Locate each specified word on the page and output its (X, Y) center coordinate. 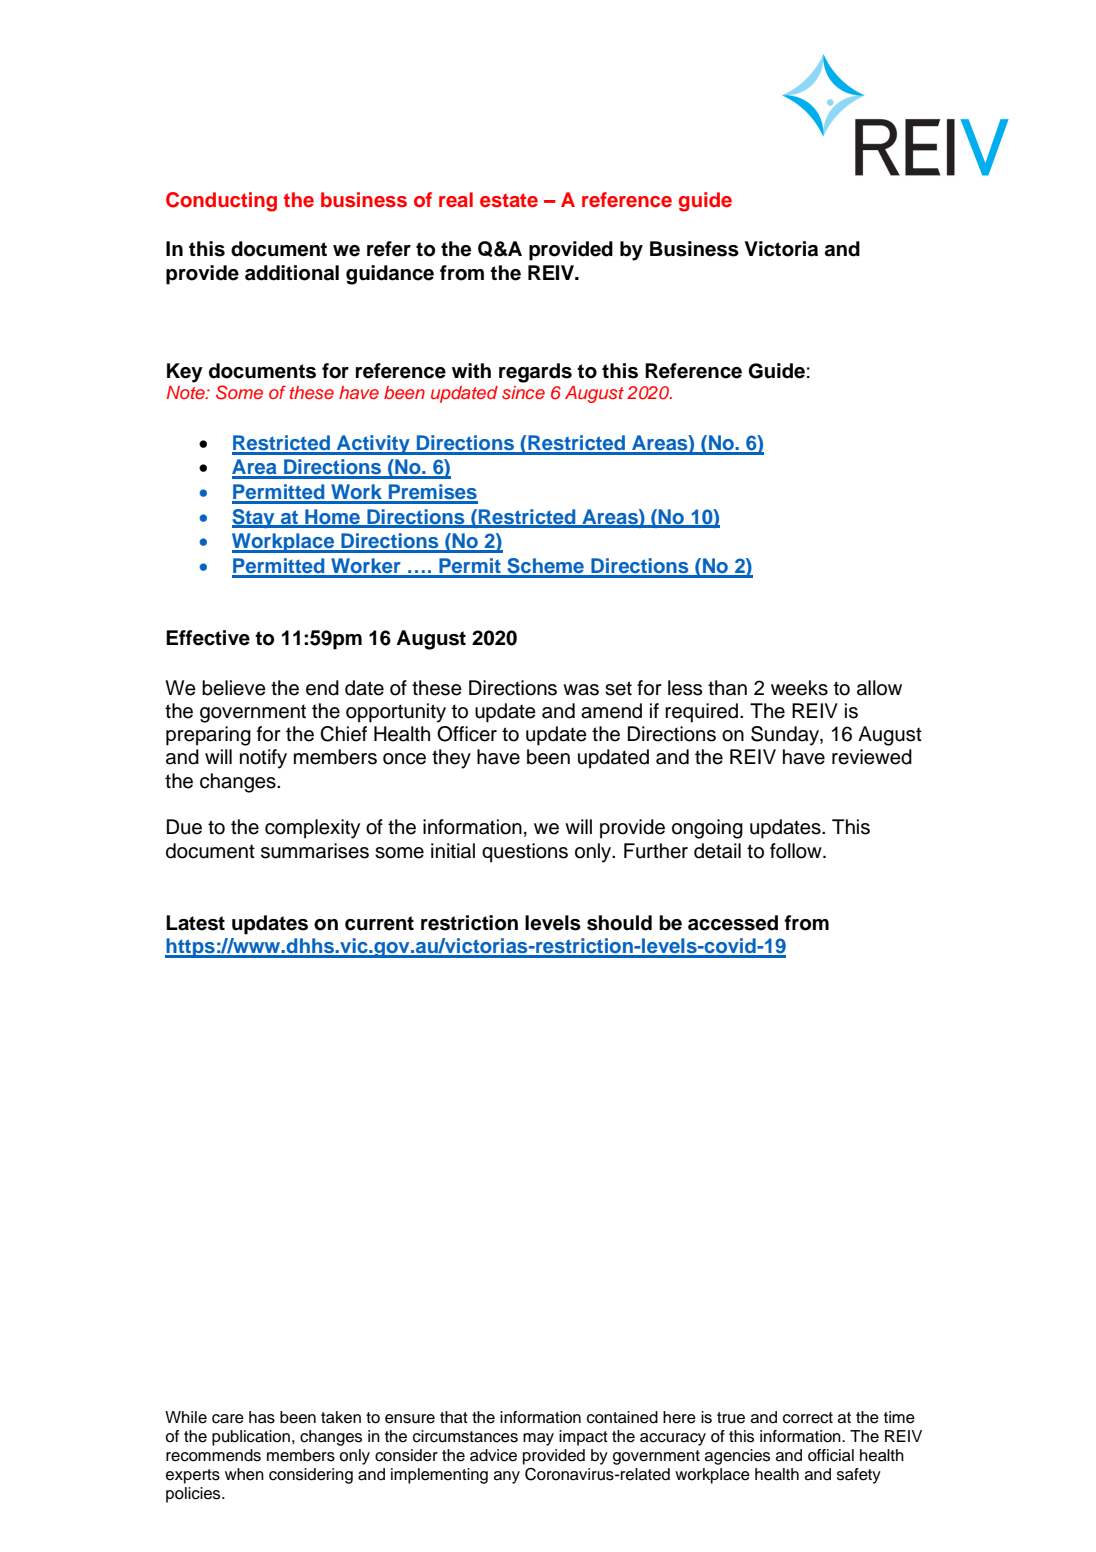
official (831, 1455)
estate (509, 200)
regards (535, 373)
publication (251, 1438)
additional (292, 273)
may (538, 1439)
